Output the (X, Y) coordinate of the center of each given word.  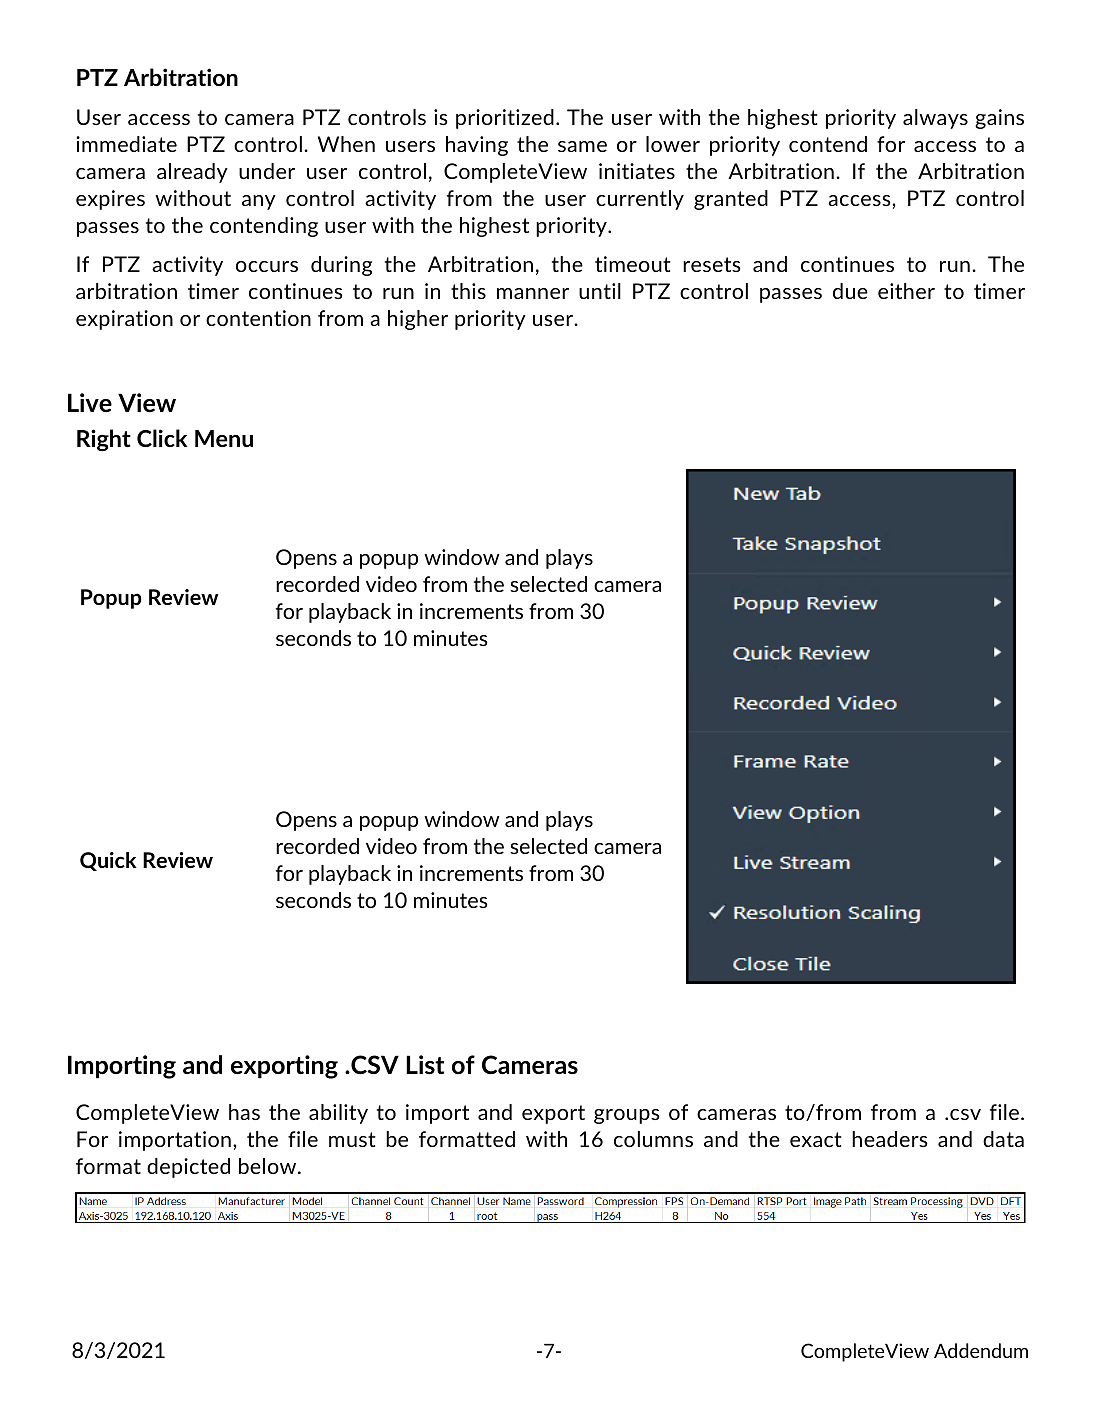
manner (533, 293)
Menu (224, 438)
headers (890, 1139)
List (425, 1064)
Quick (108, 861)
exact (815, 1139)
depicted (188, 1168)
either (906, 291)
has (244, 1112)
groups (627, 1116)
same (582, 146)
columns (653, 1139)
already (192, 173)
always (935, 119)
